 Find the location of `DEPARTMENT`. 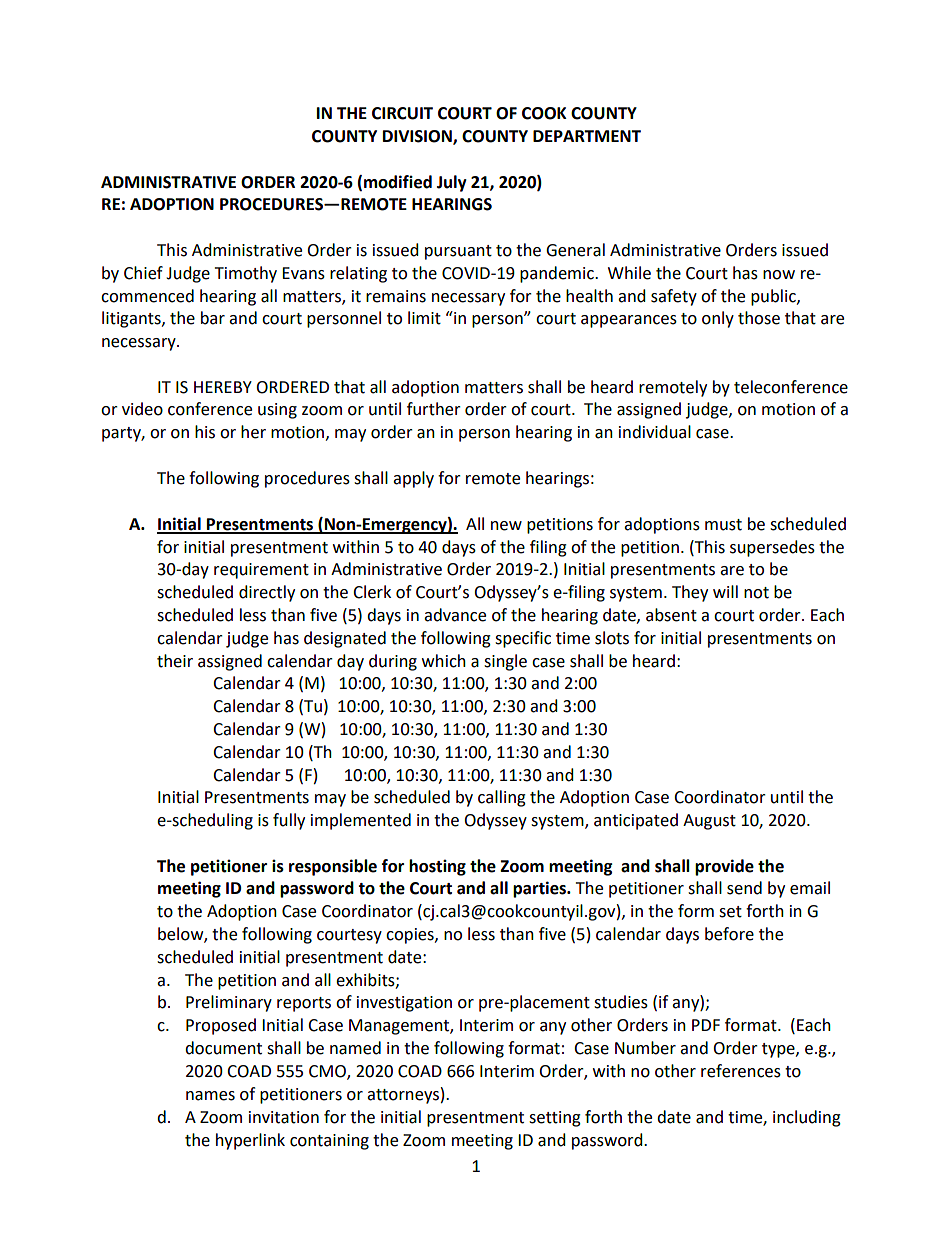

DEPARTMENT is located at coordinates (587, 136).
